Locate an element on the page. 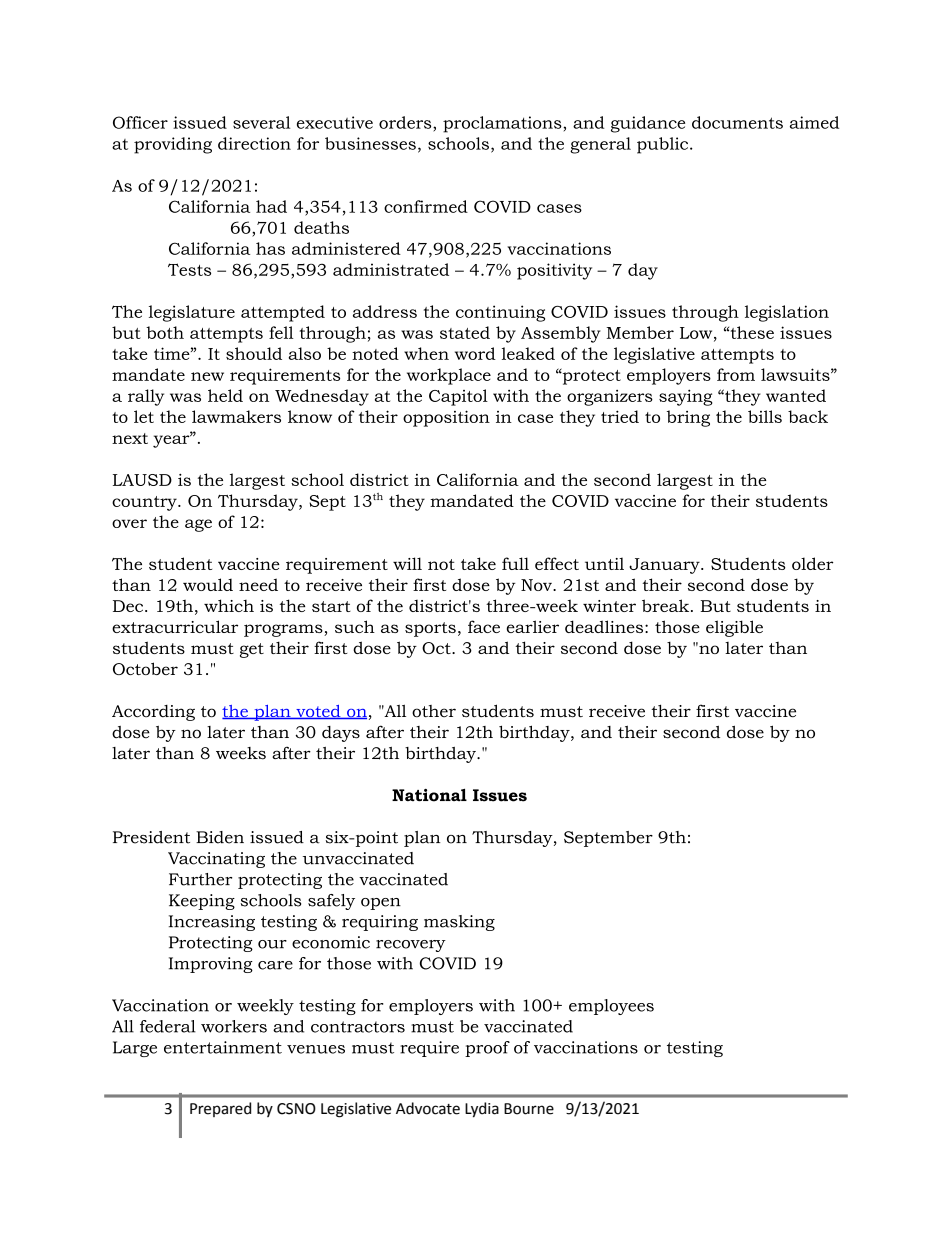  providing is located at coordinates (173, 145).
